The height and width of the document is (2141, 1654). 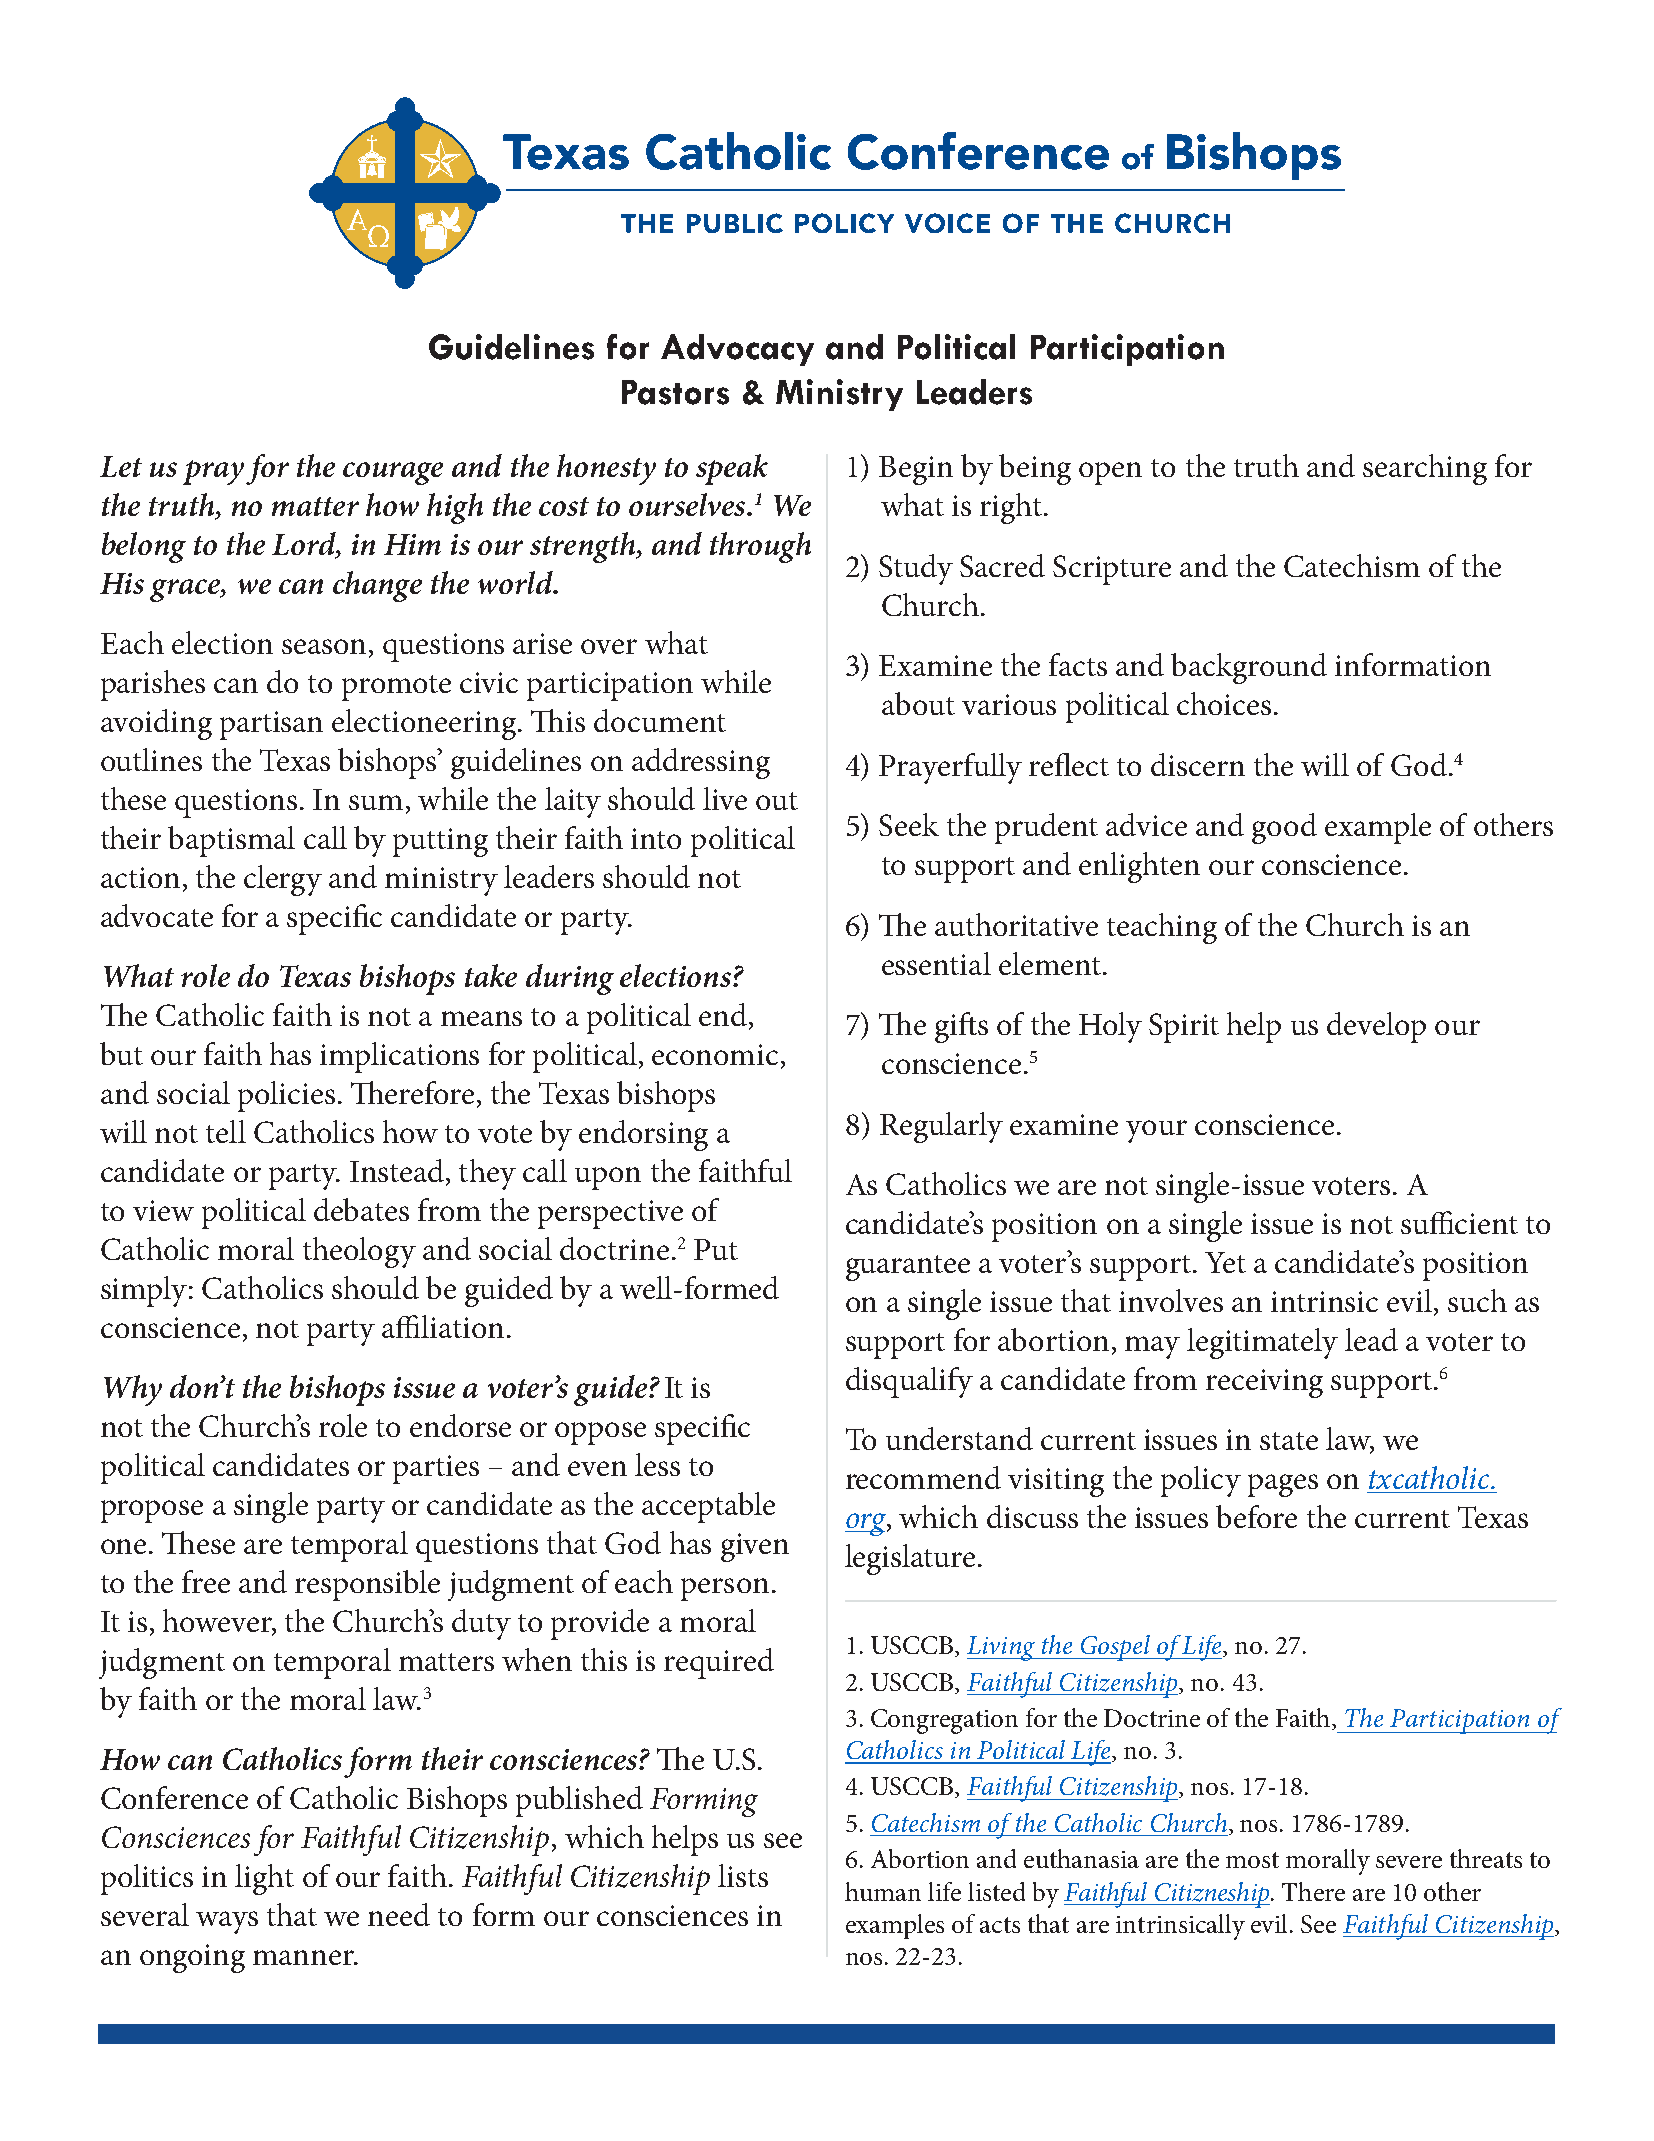 I want to click on most, so click(x=1252, y=1860).
